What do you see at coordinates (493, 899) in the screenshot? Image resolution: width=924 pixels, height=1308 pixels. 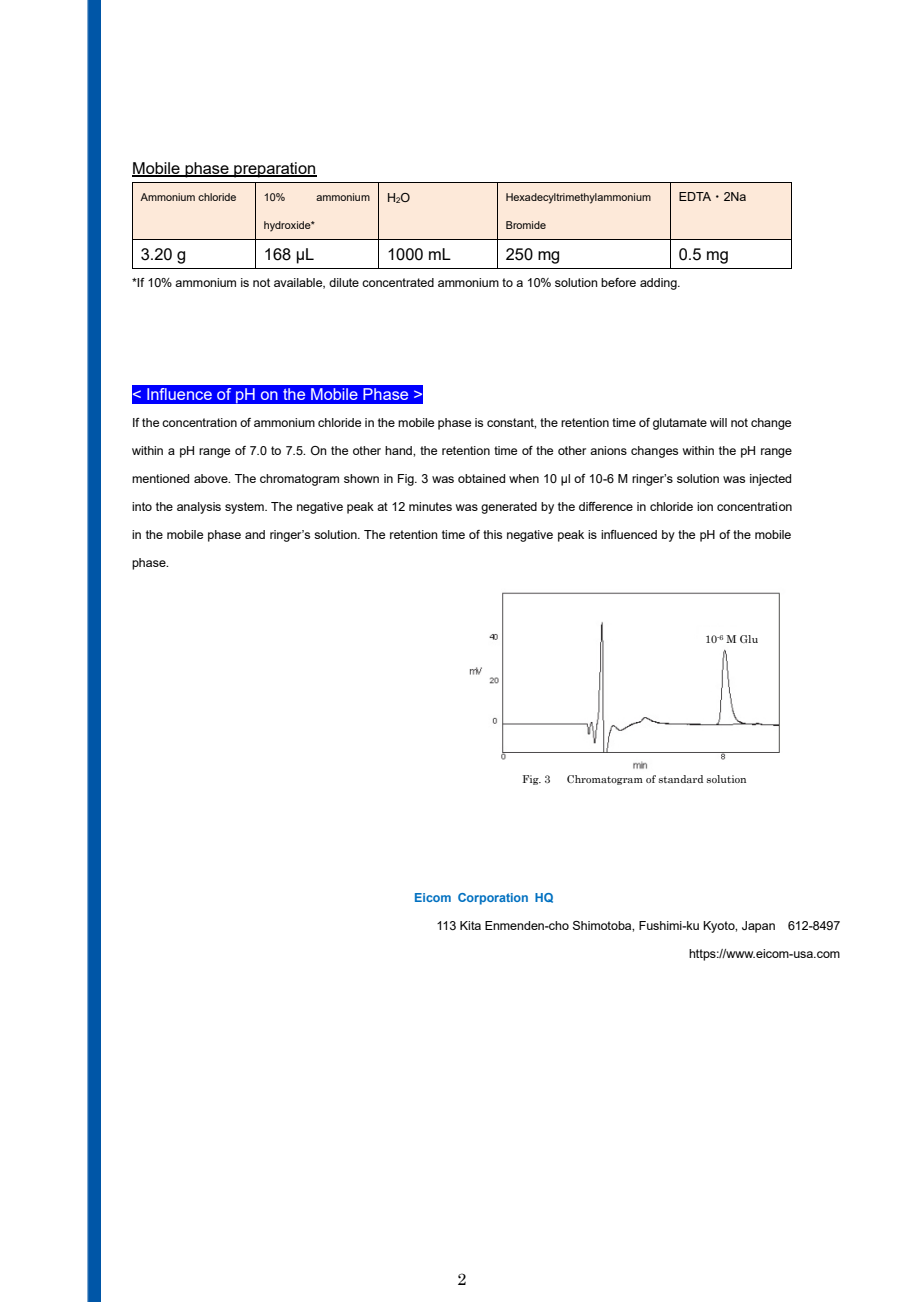 I see `Corporation` at bounding box center [493, 899].
